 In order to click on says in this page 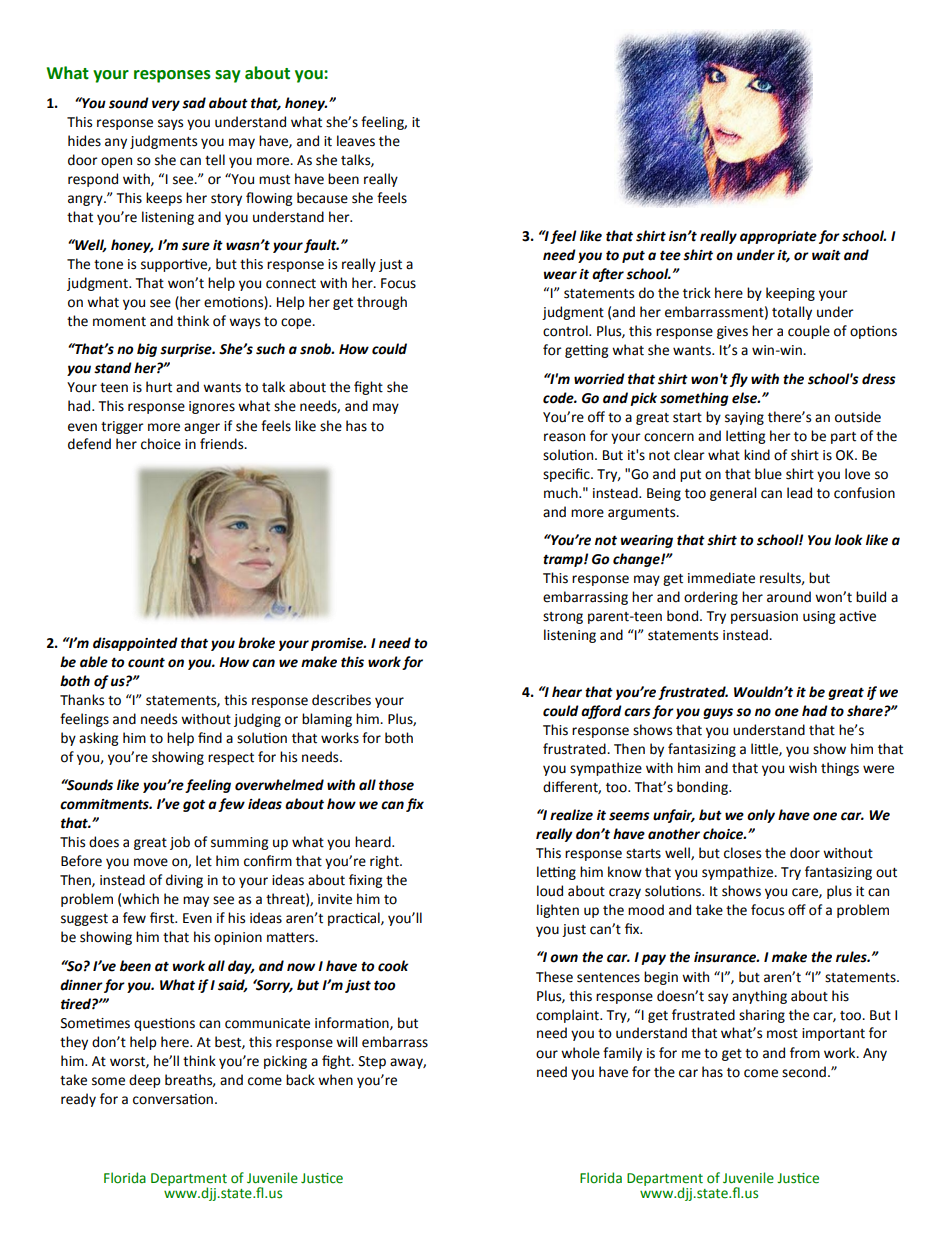, I will do `click(170, 124)`.
